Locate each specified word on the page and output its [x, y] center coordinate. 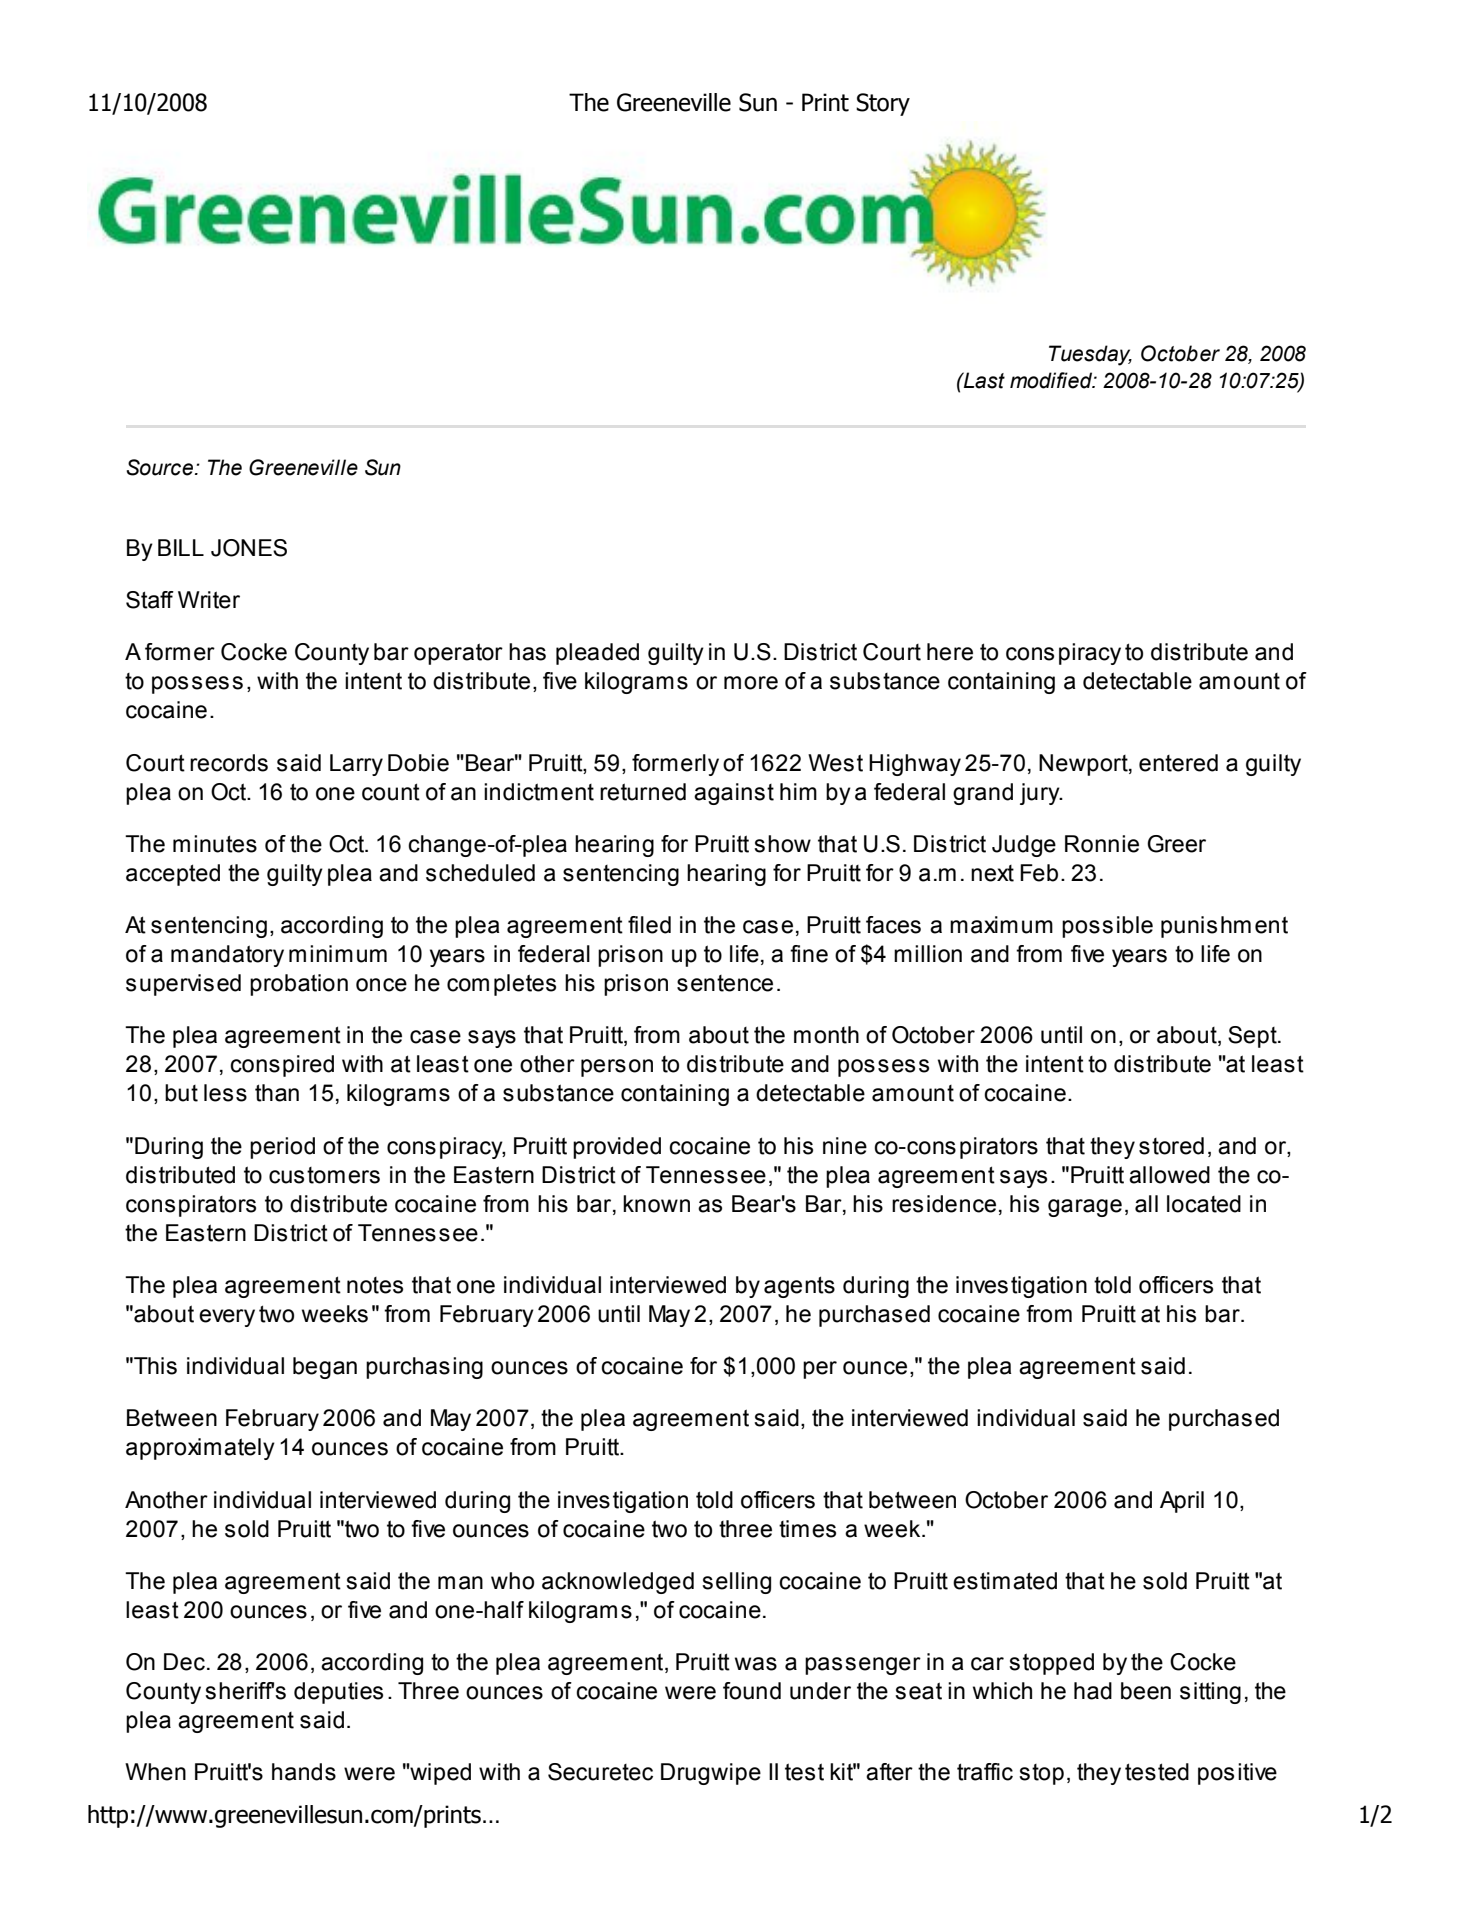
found [752, 1691]
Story [883, 104]
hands [304, 1772]
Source [161, 467]
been [1146, 1691]
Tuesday [1090, 355]
